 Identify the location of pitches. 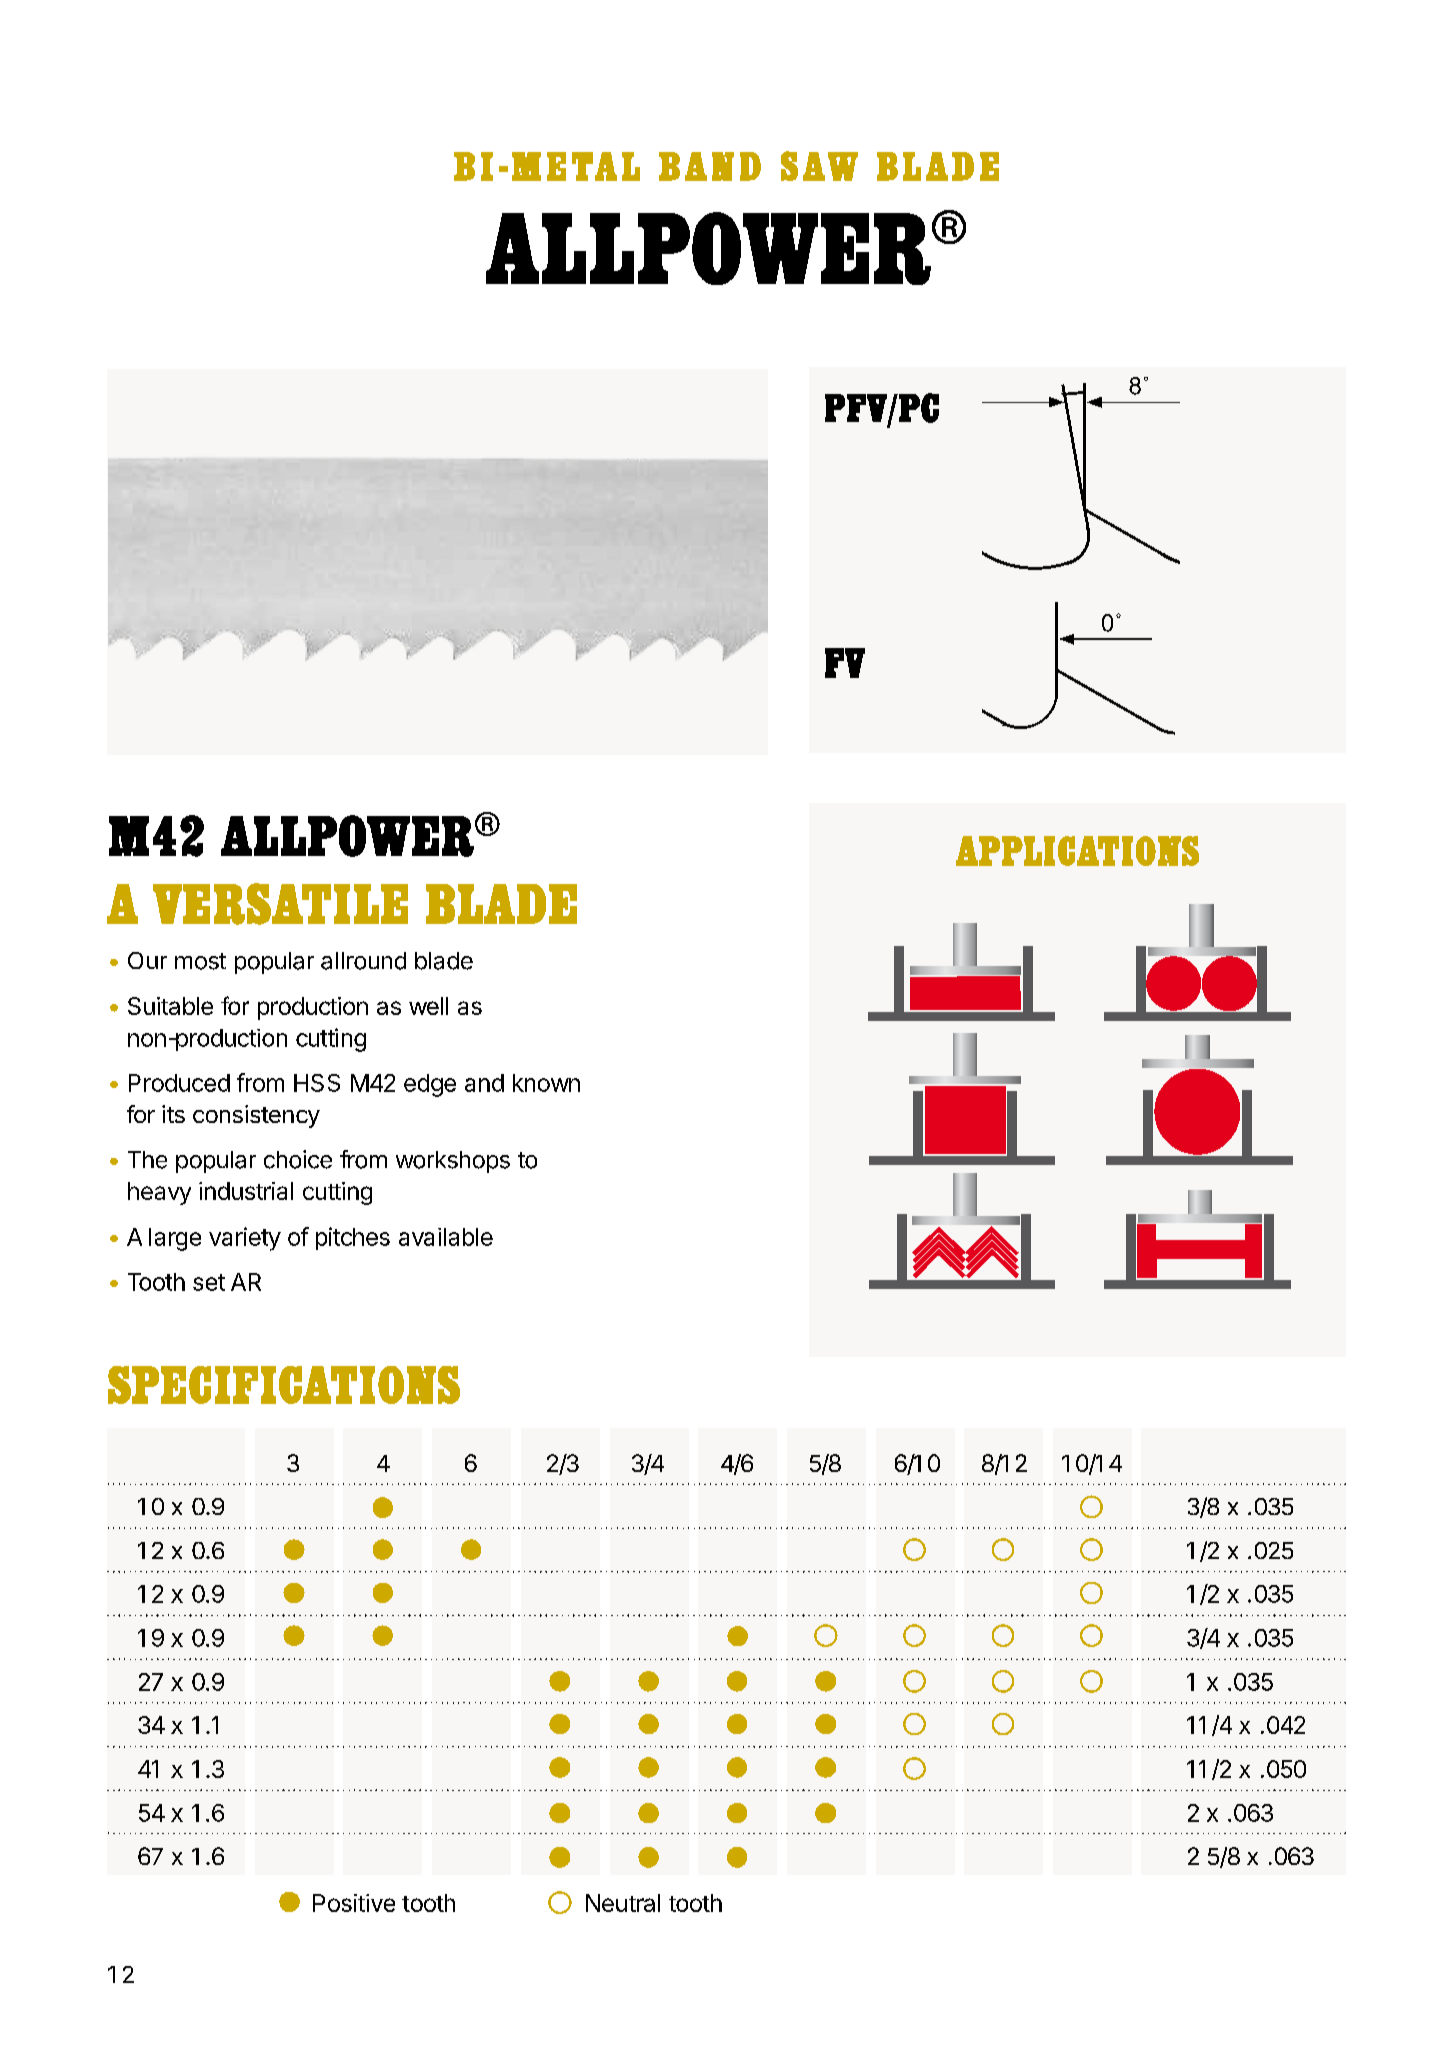
(353, 1238).
